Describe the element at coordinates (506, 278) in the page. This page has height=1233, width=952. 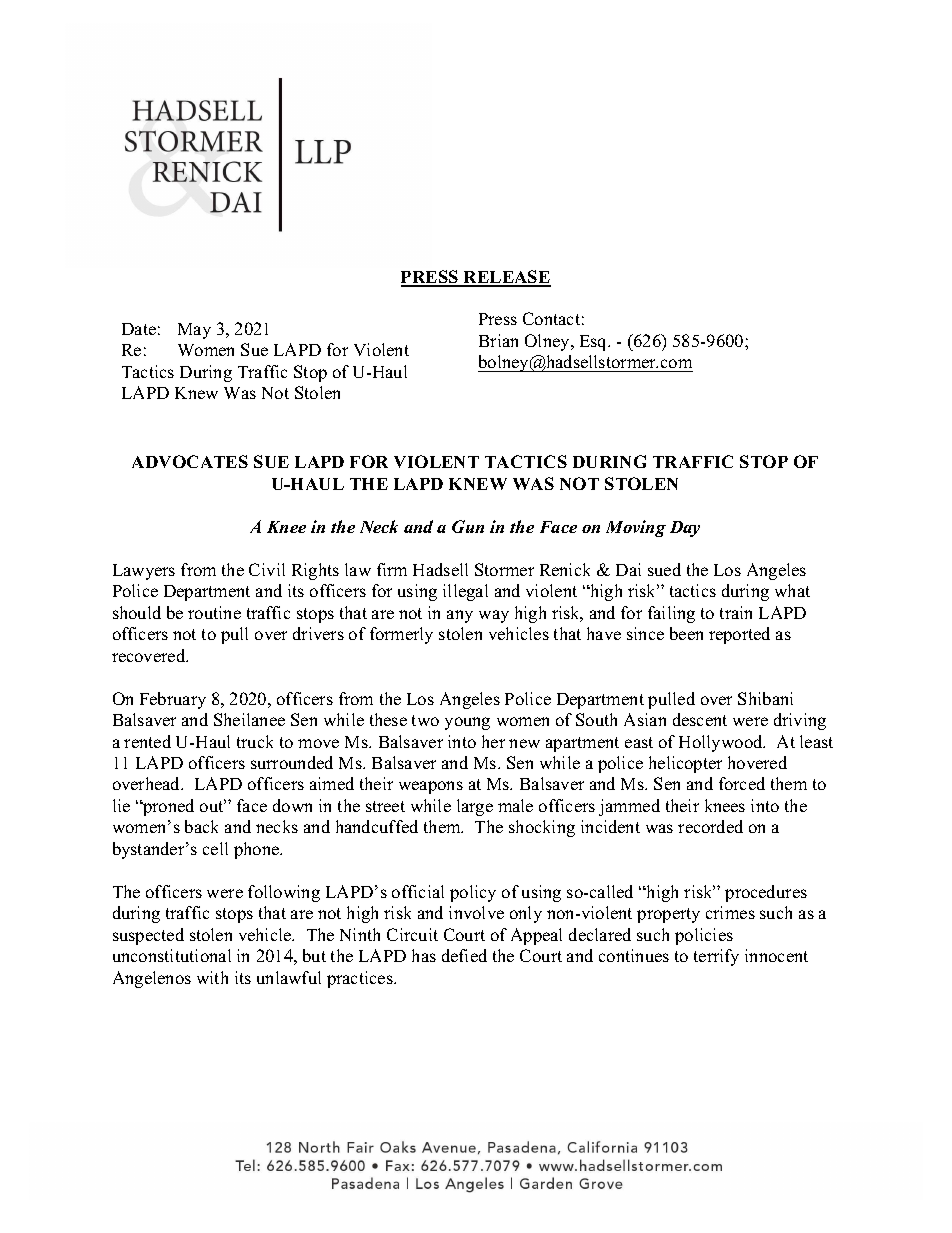
I see `RELEASE` at that location.
